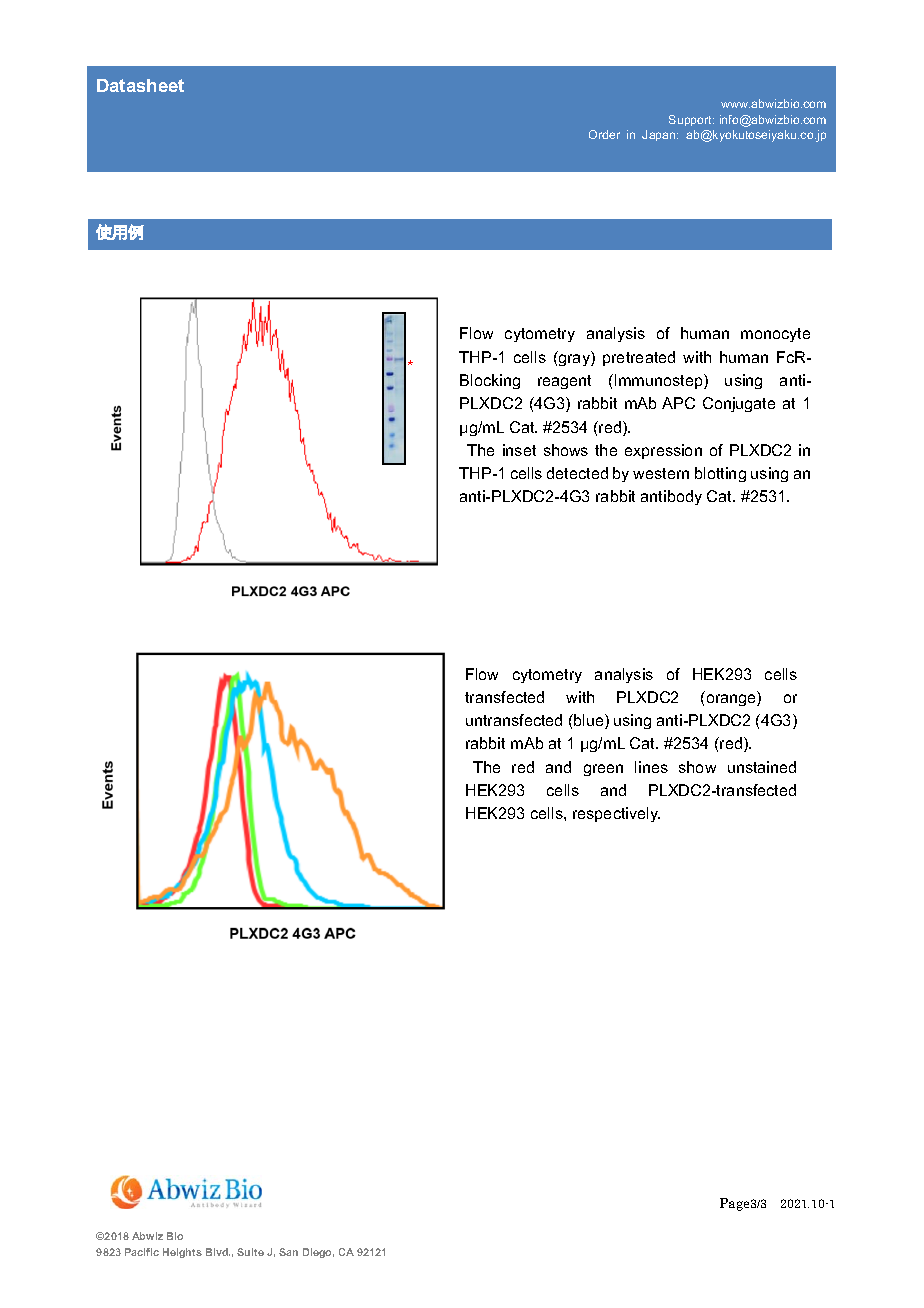 This screenshot has width=924, height=1308. What do you see at coordinates (603, 770) in the screenshot?
I see `green` at bounding box center [603, 770].
